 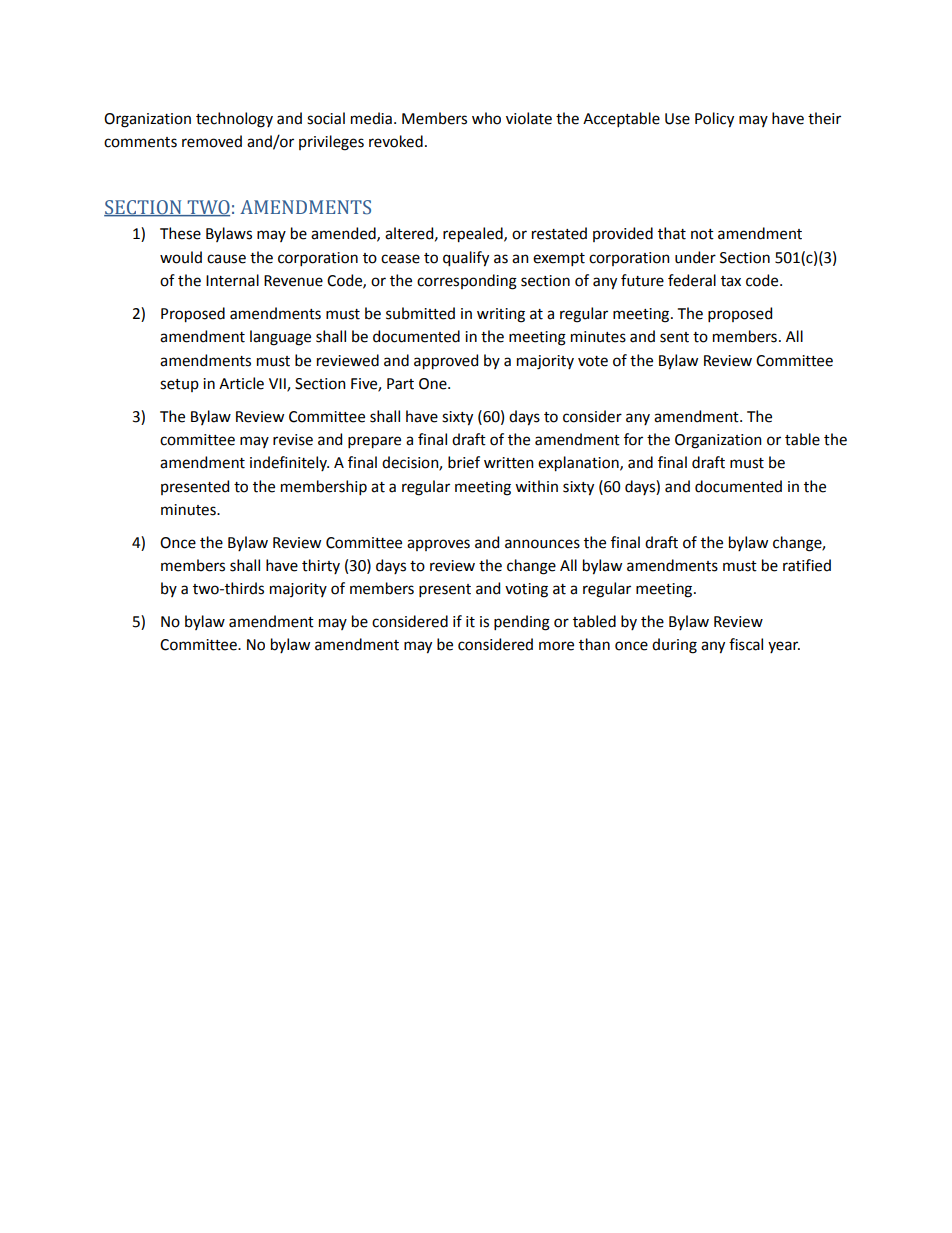 I want to click on vote, so click(x=593, y=361).
